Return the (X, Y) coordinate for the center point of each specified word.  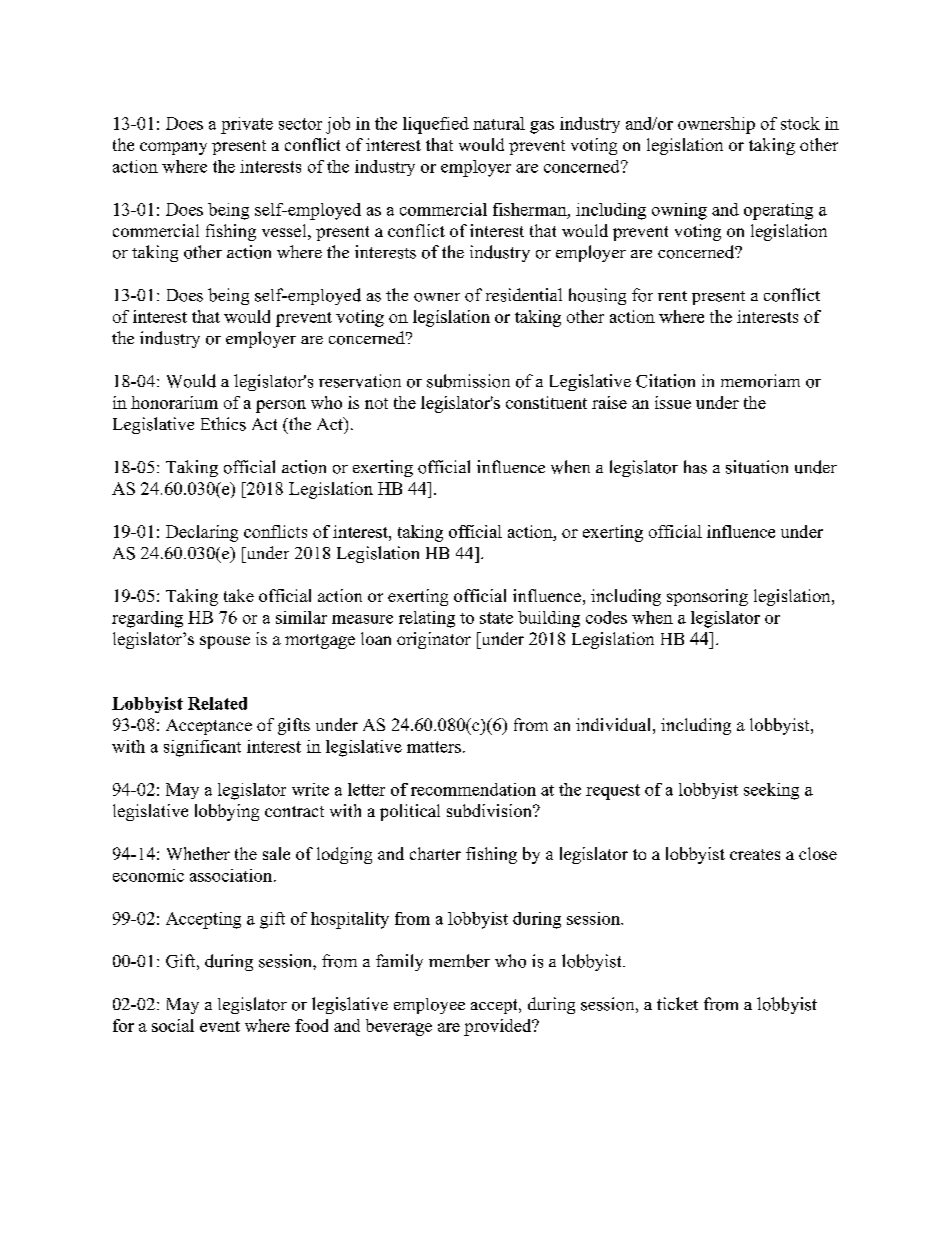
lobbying (227, 812)
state (496, 618)
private (247, 125)
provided (499, 1027)
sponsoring (707, 597)
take (239, 595)
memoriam (760, 381)
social (173, 1025)
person (281, 406)
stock (800, 123)
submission (468, 381)
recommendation (473, 789)
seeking (771, 791)
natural (499, 123)
